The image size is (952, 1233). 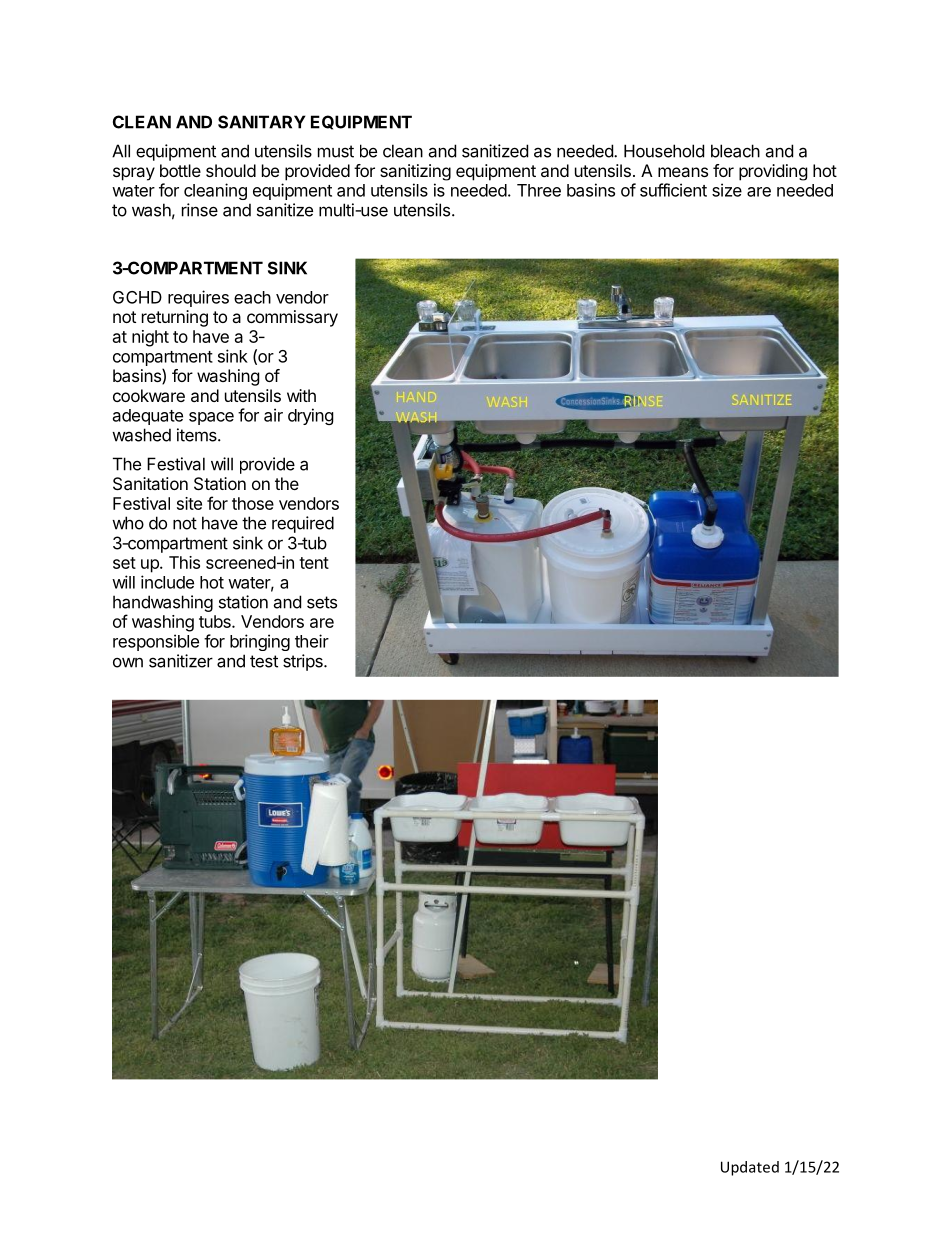 I want to click on site, so click(x=189, y=503).
